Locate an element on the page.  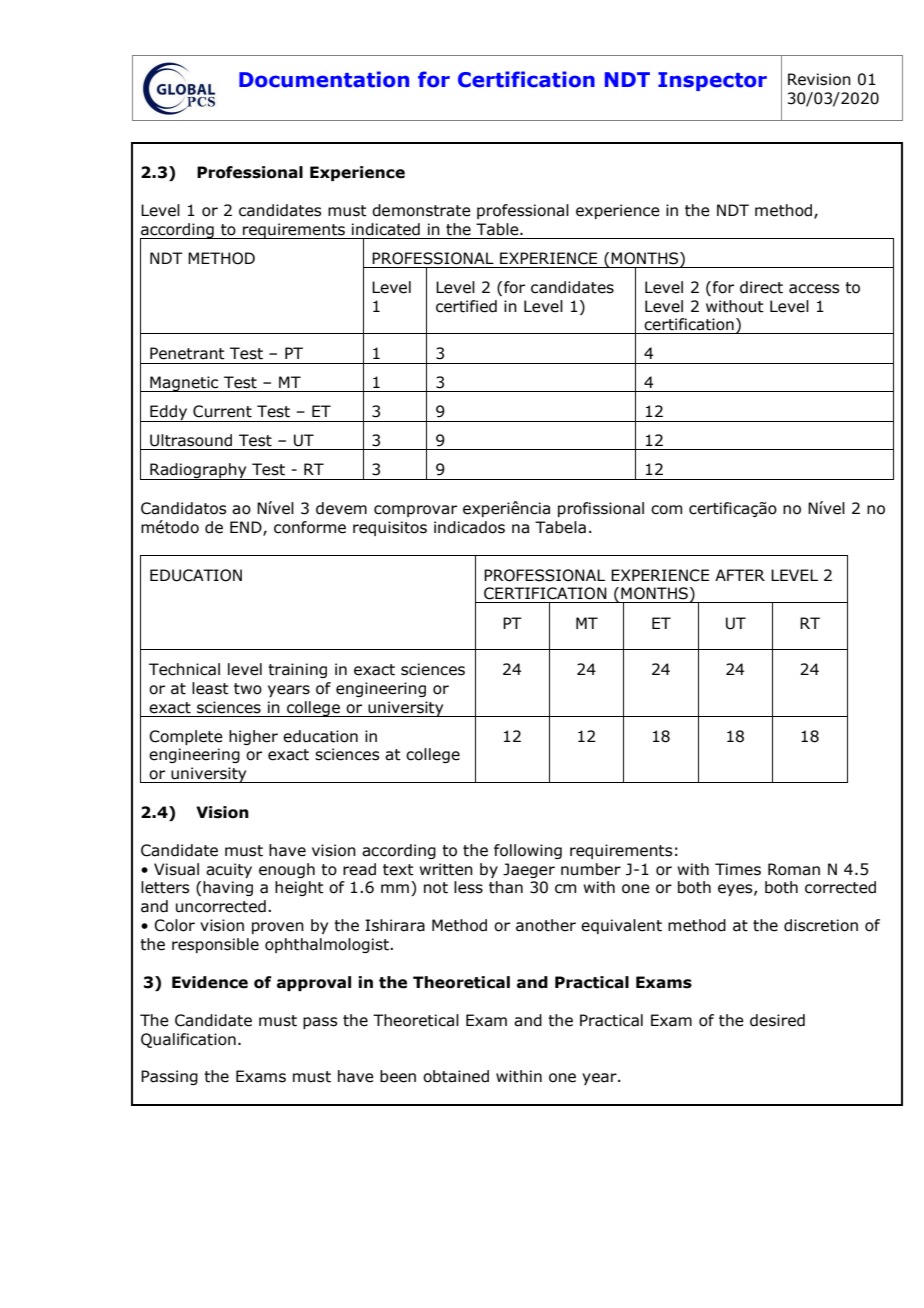
Documentation is located at coordinates (324, 79).
